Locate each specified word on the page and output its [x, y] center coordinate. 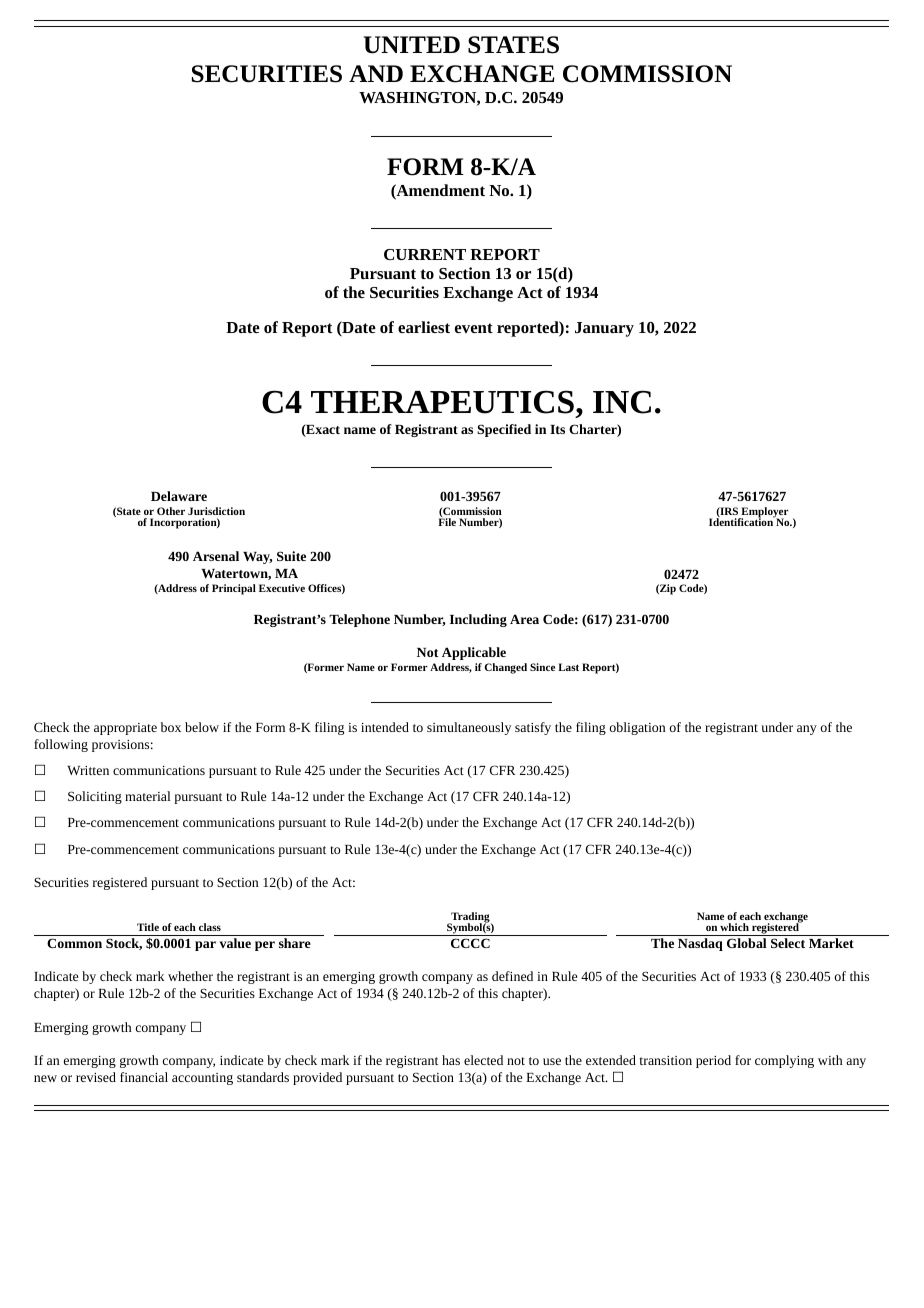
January [604, 329]
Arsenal [216, 556]
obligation [637, 728]
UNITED [412, 45]
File [447, 521]
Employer [764, 513]
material [148, 796]
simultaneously [469, 728]
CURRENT [425, 254]
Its [557, 429]
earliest [424, 327]
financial [144, 1077]
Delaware [179, 496]
